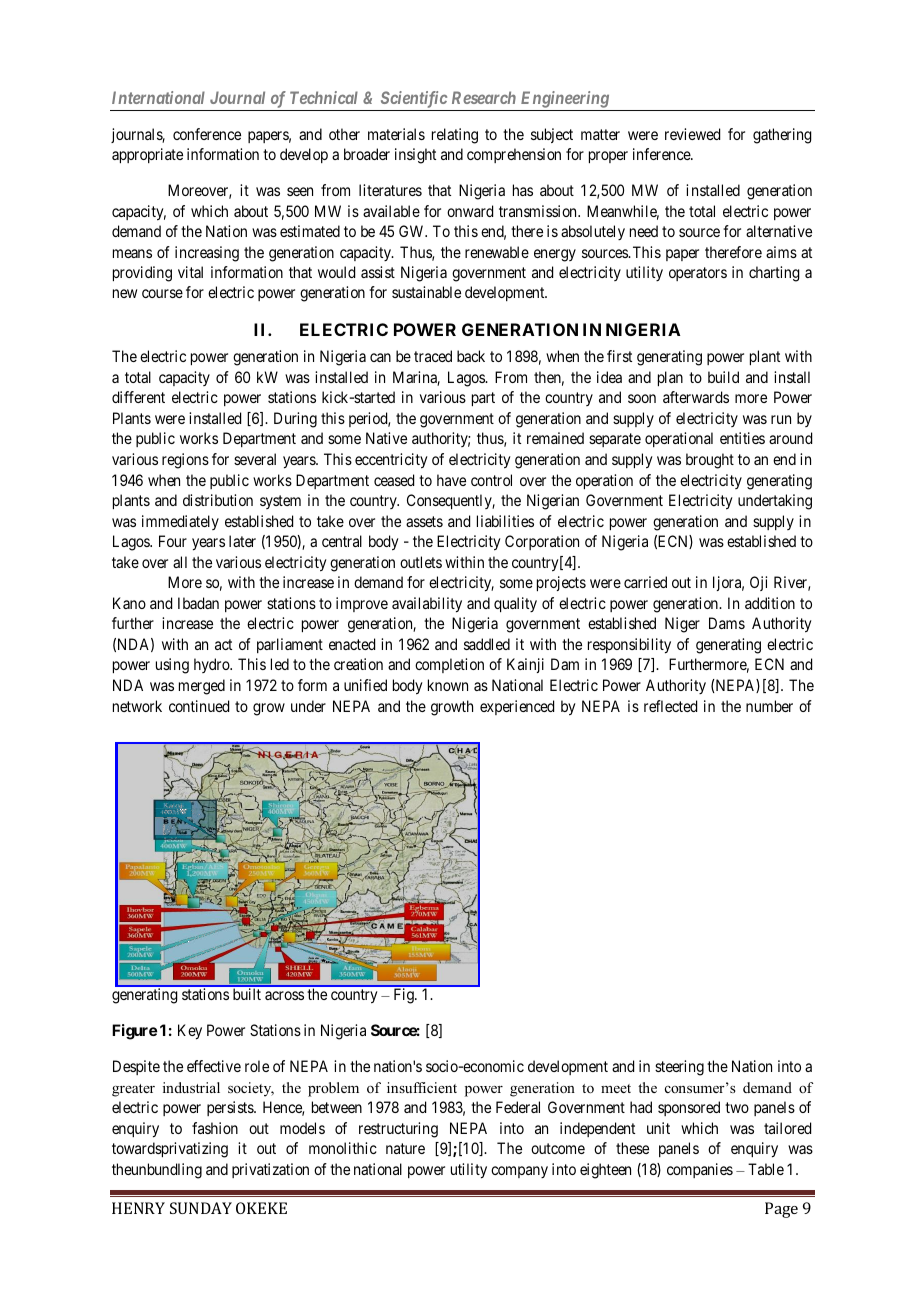 This screenshot has width=924, height=1307. What do you see at coordinates (422, 1087) in the screenshot?
I see `insufficient` at bounding box center [422, 1087].
